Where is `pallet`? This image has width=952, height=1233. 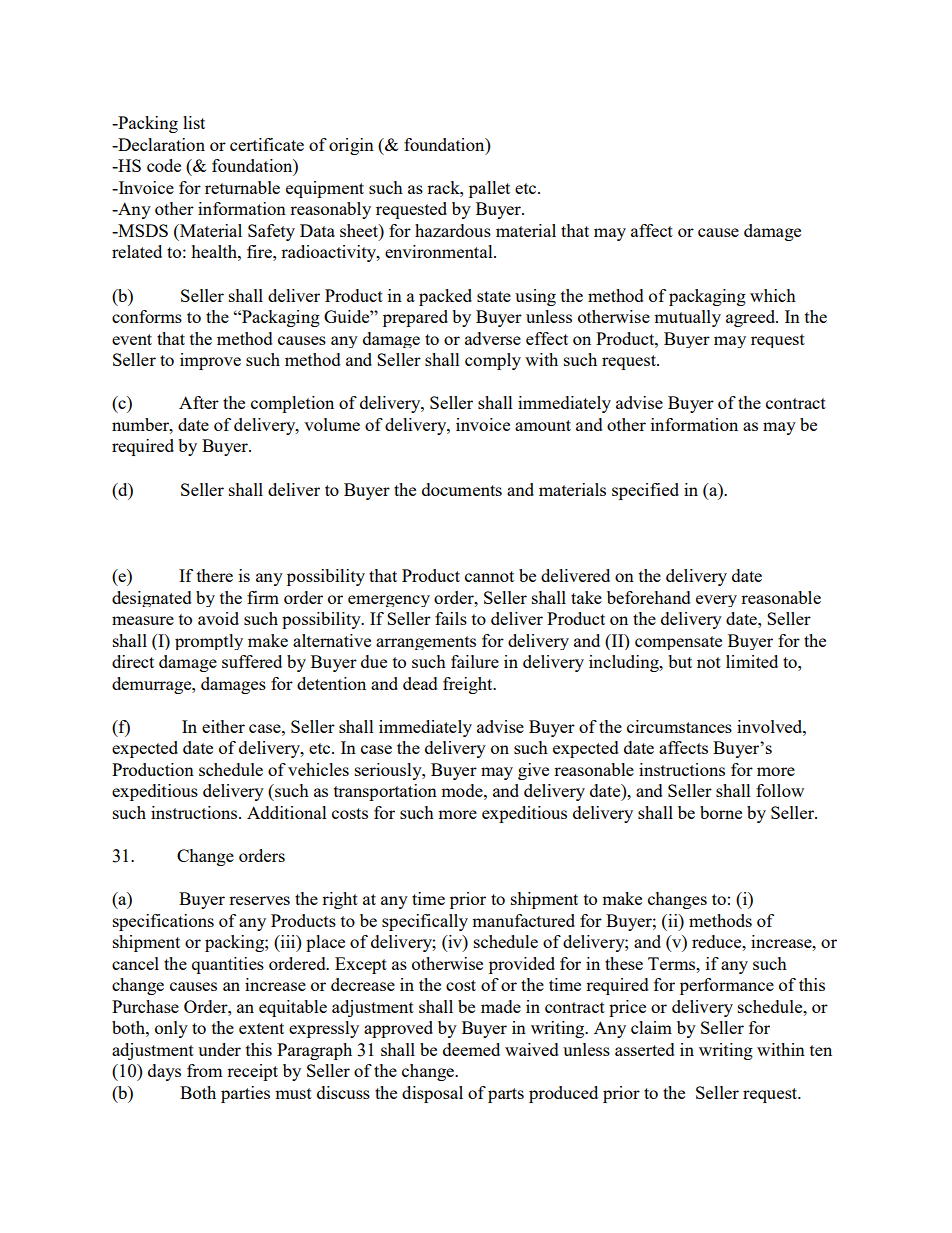 pallet is located at coordinates (489, 189).
